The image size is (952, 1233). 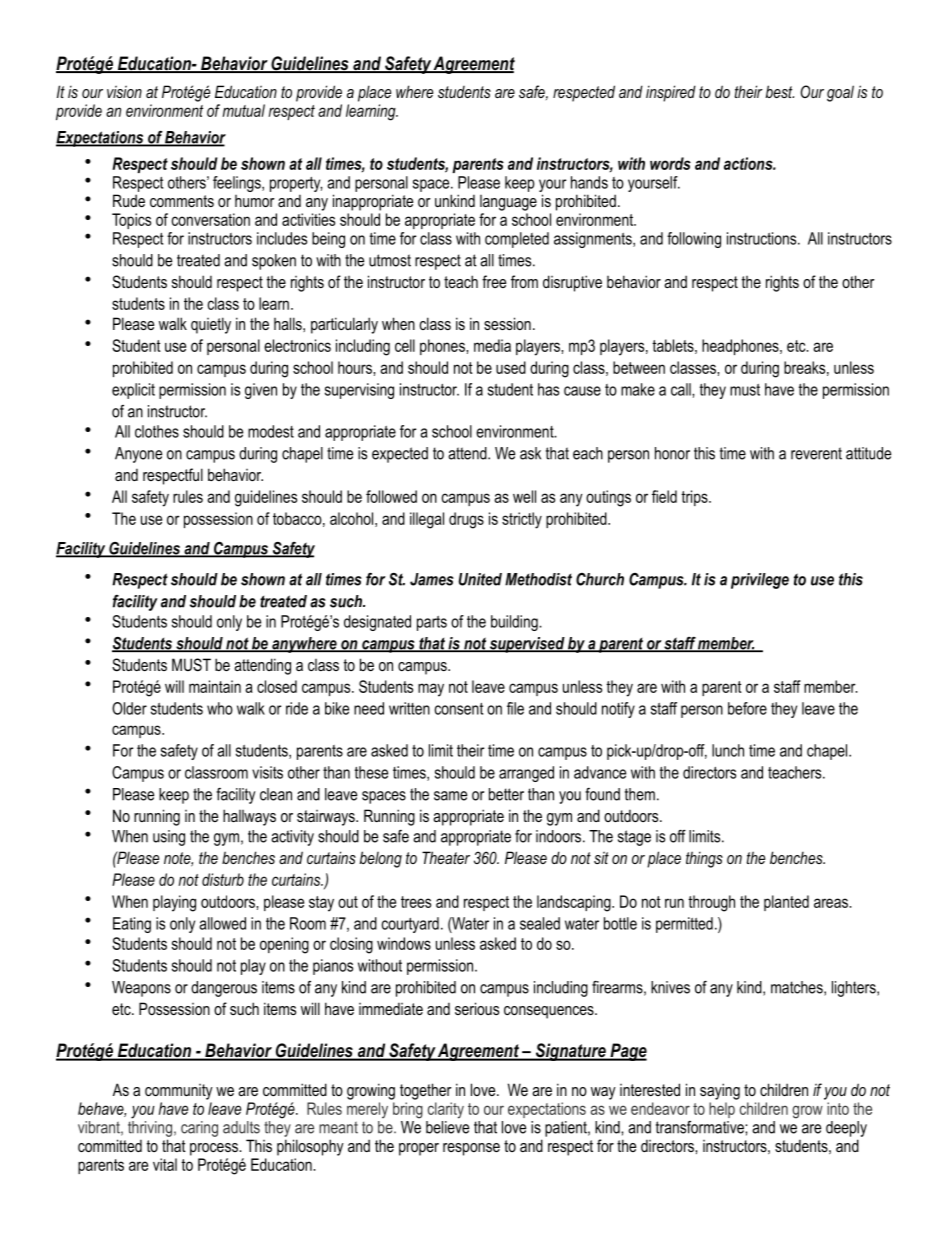 I want to click on maintain, so click(x=215, y=686).
